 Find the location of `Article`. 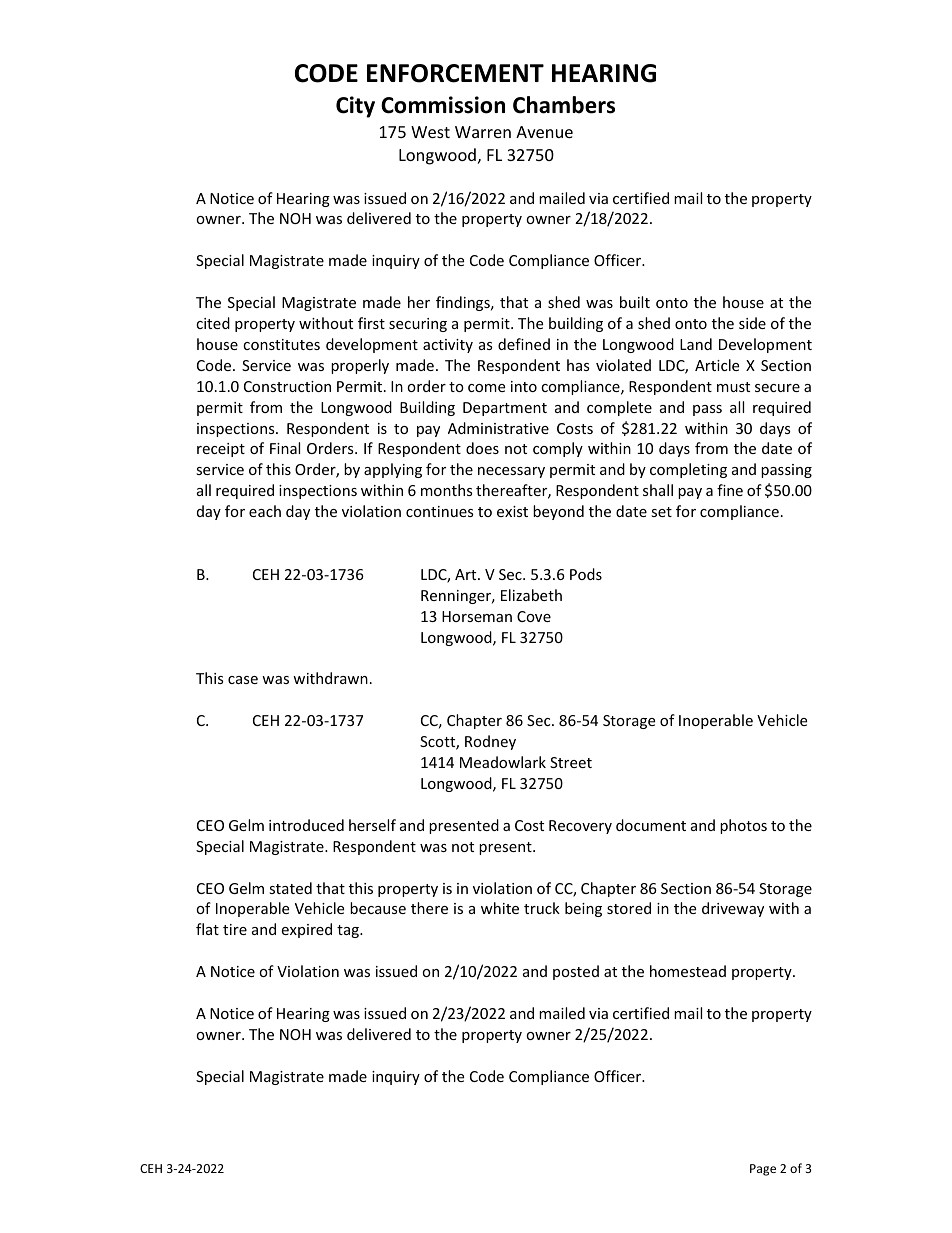

Article is located at coordinates (717, 365).
